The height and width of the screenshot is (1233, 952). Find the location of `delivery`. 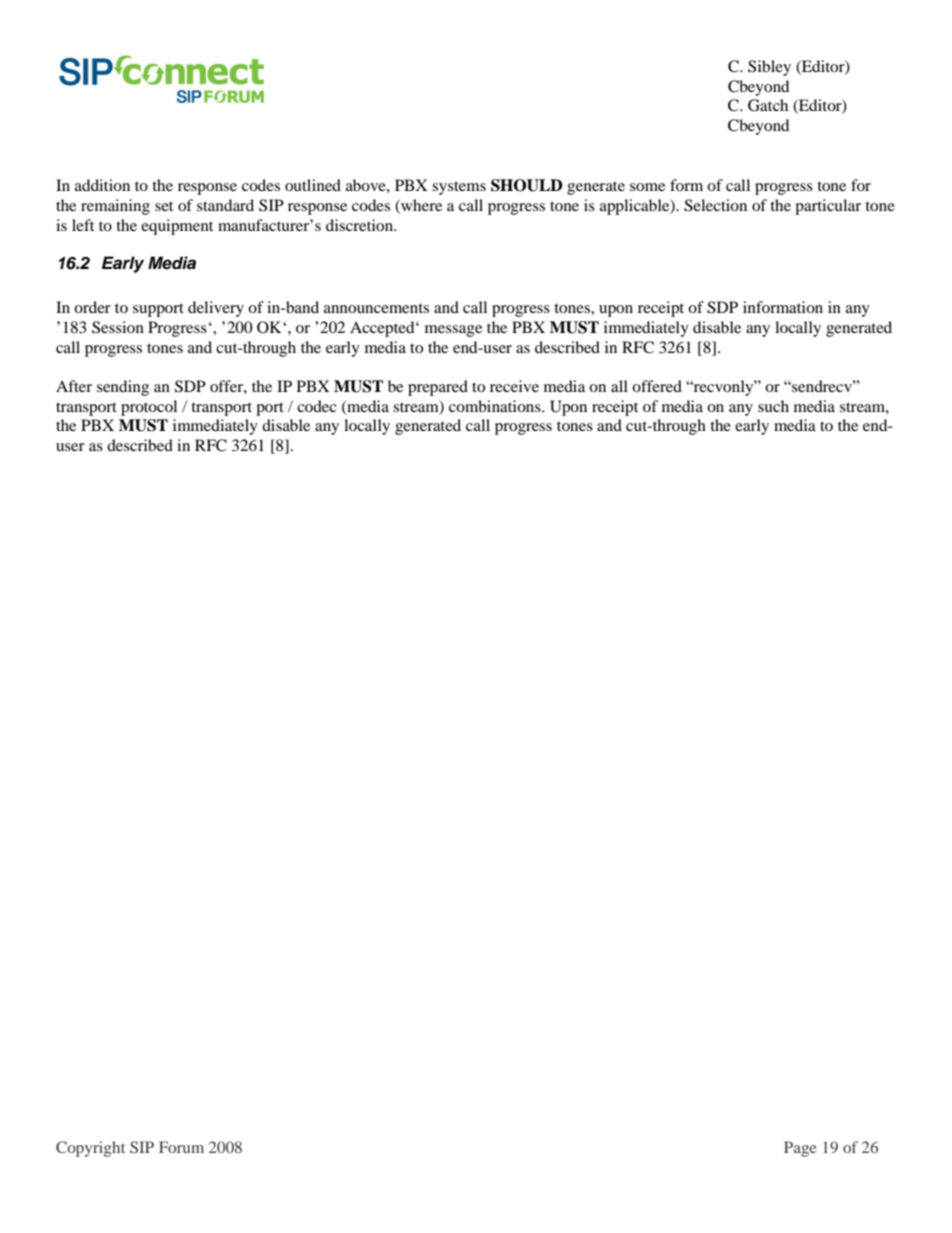

delivery is located at coordinates (216, 309).
